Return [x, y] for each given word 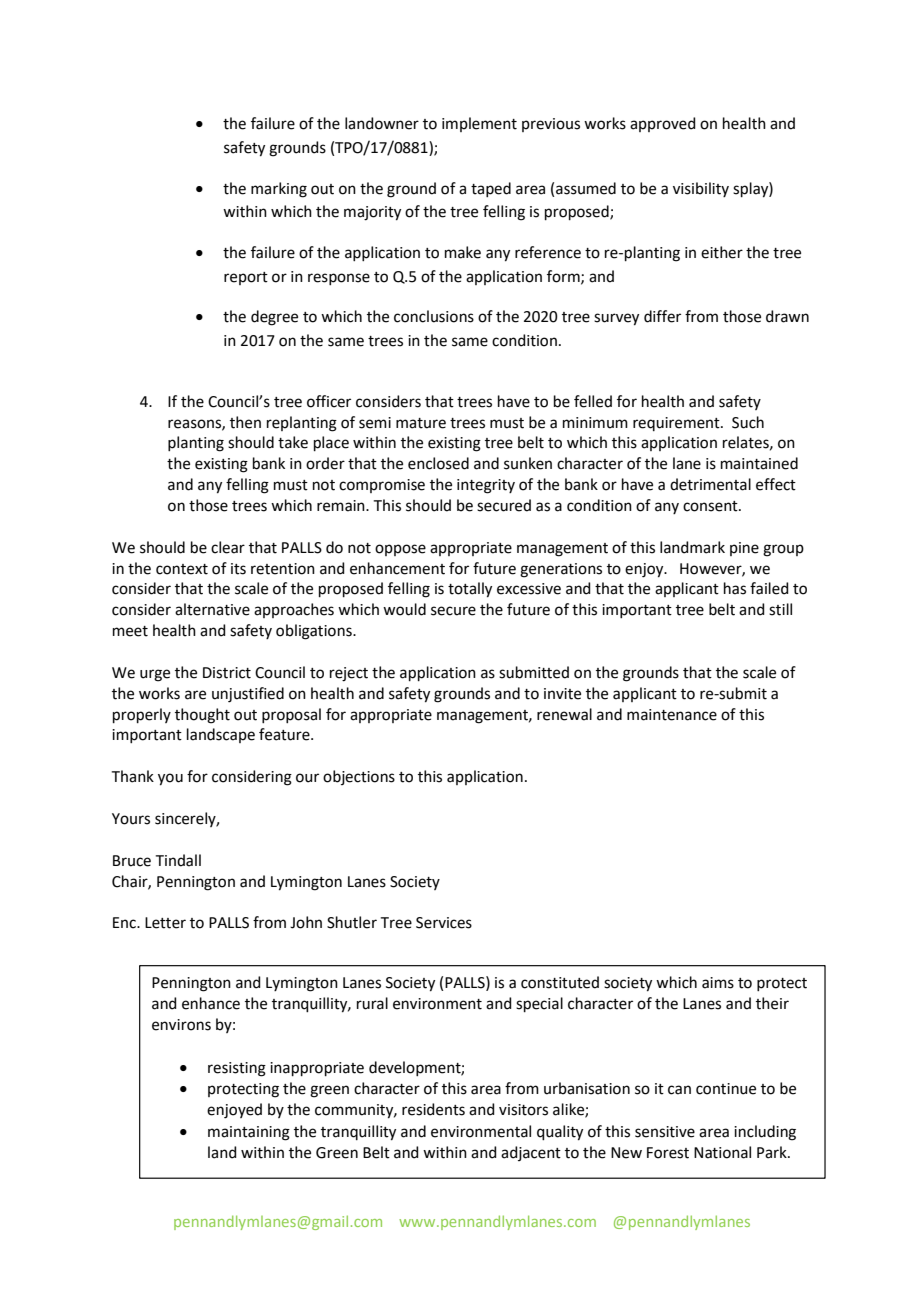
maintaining [249, 1133]
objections [359, 777]
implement [479, 124]
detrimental [710, 484]
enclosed [438, 463]
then [245, 422]
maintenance [672, 715]
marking [279, 190]
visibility [701, 189]
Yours [131, 819]
